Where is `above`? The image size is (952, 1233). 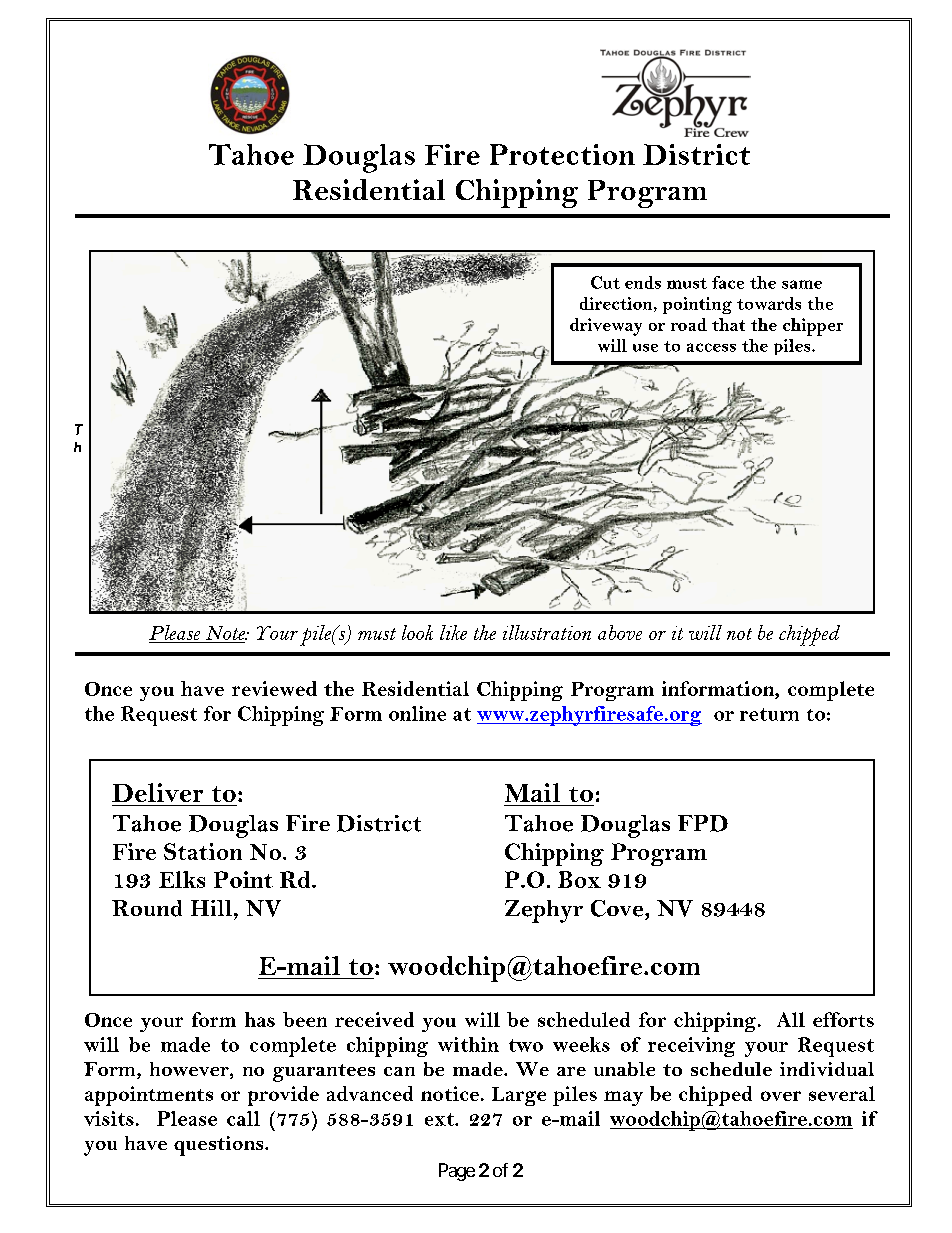
above is located at coordinates (620, 632).
